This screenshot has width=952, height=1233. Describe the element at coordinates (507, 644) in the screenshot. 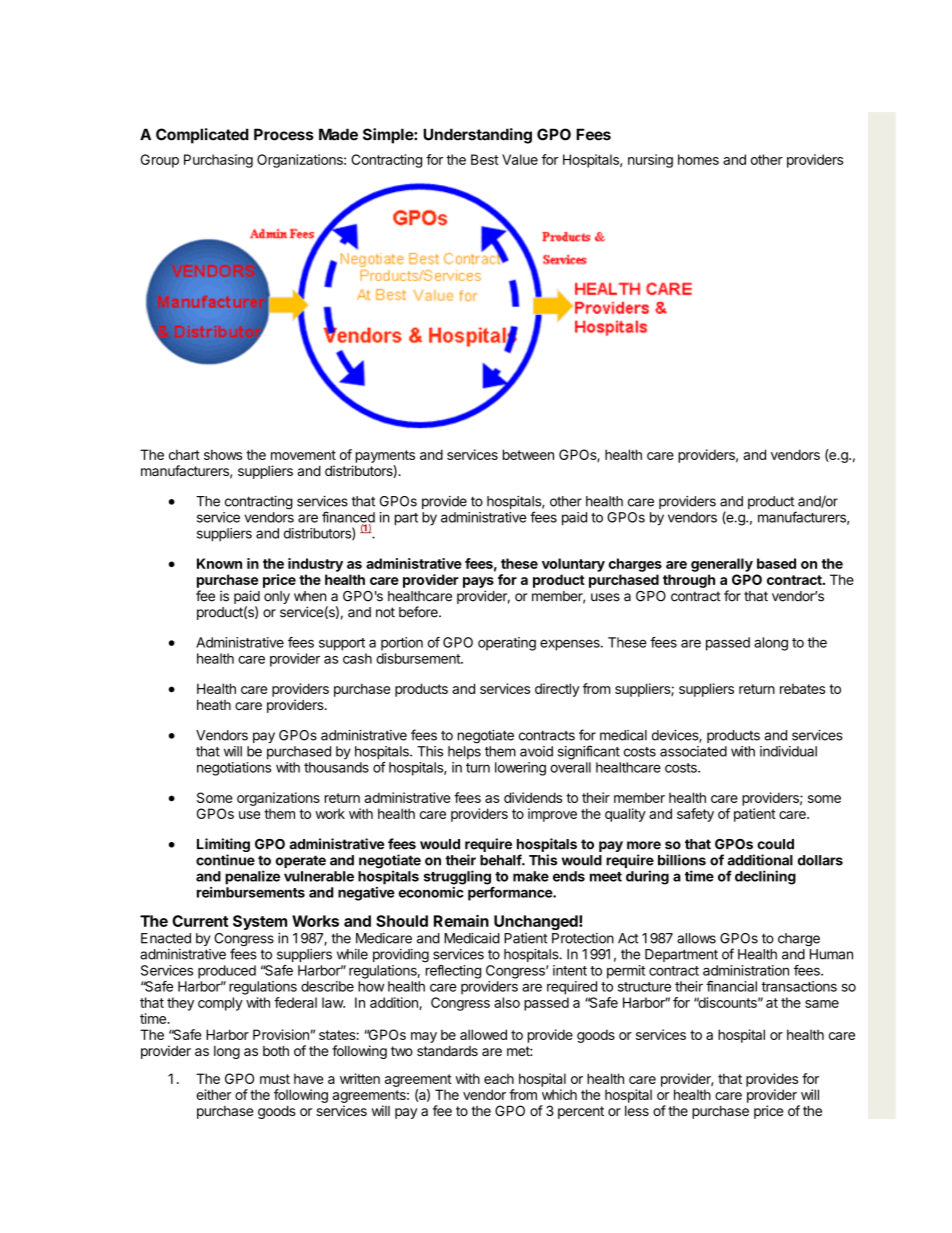

I see `operating` at that location.
